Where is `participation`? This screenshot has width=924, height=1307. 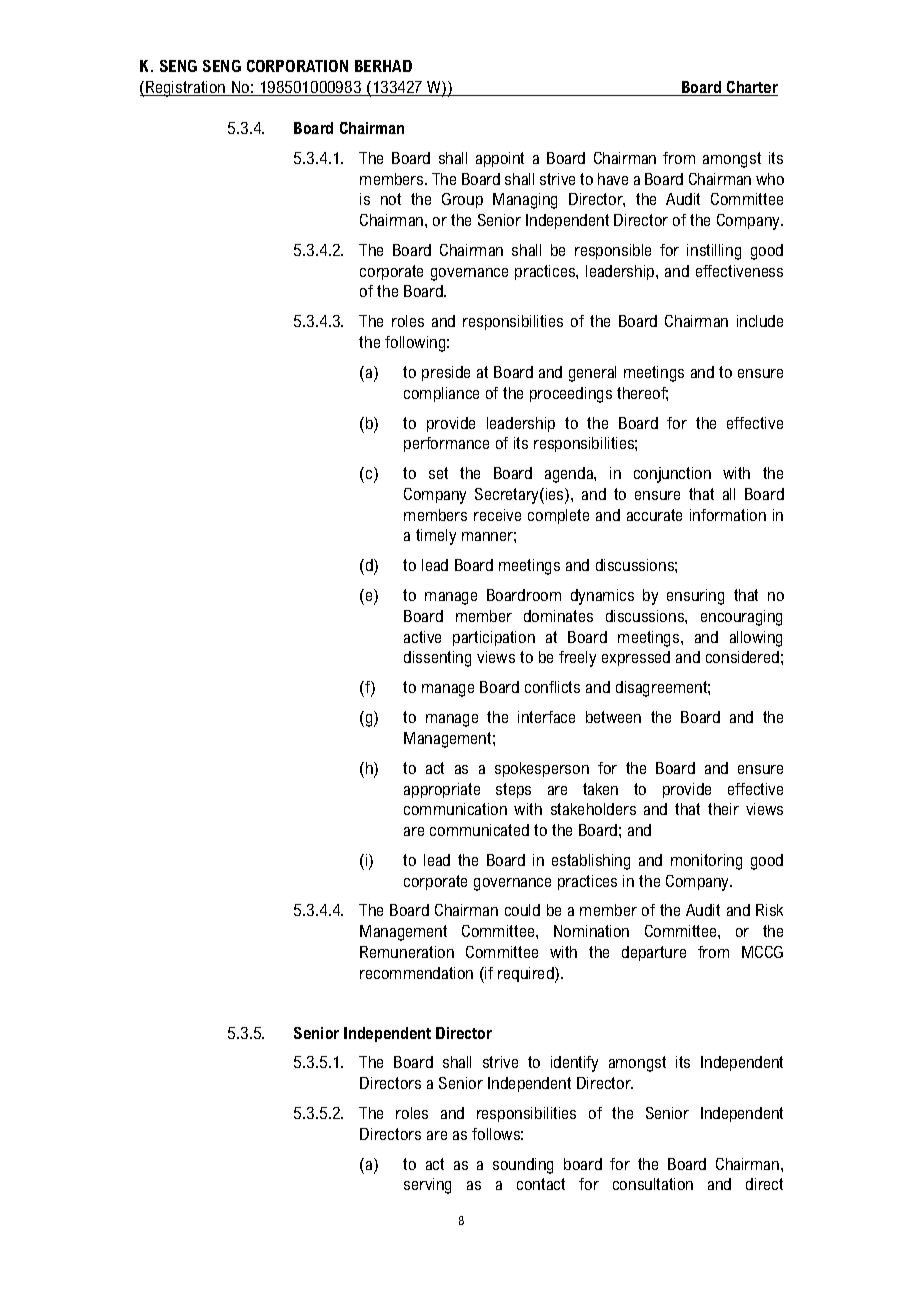 participation is located at coordinates (494, 638).
